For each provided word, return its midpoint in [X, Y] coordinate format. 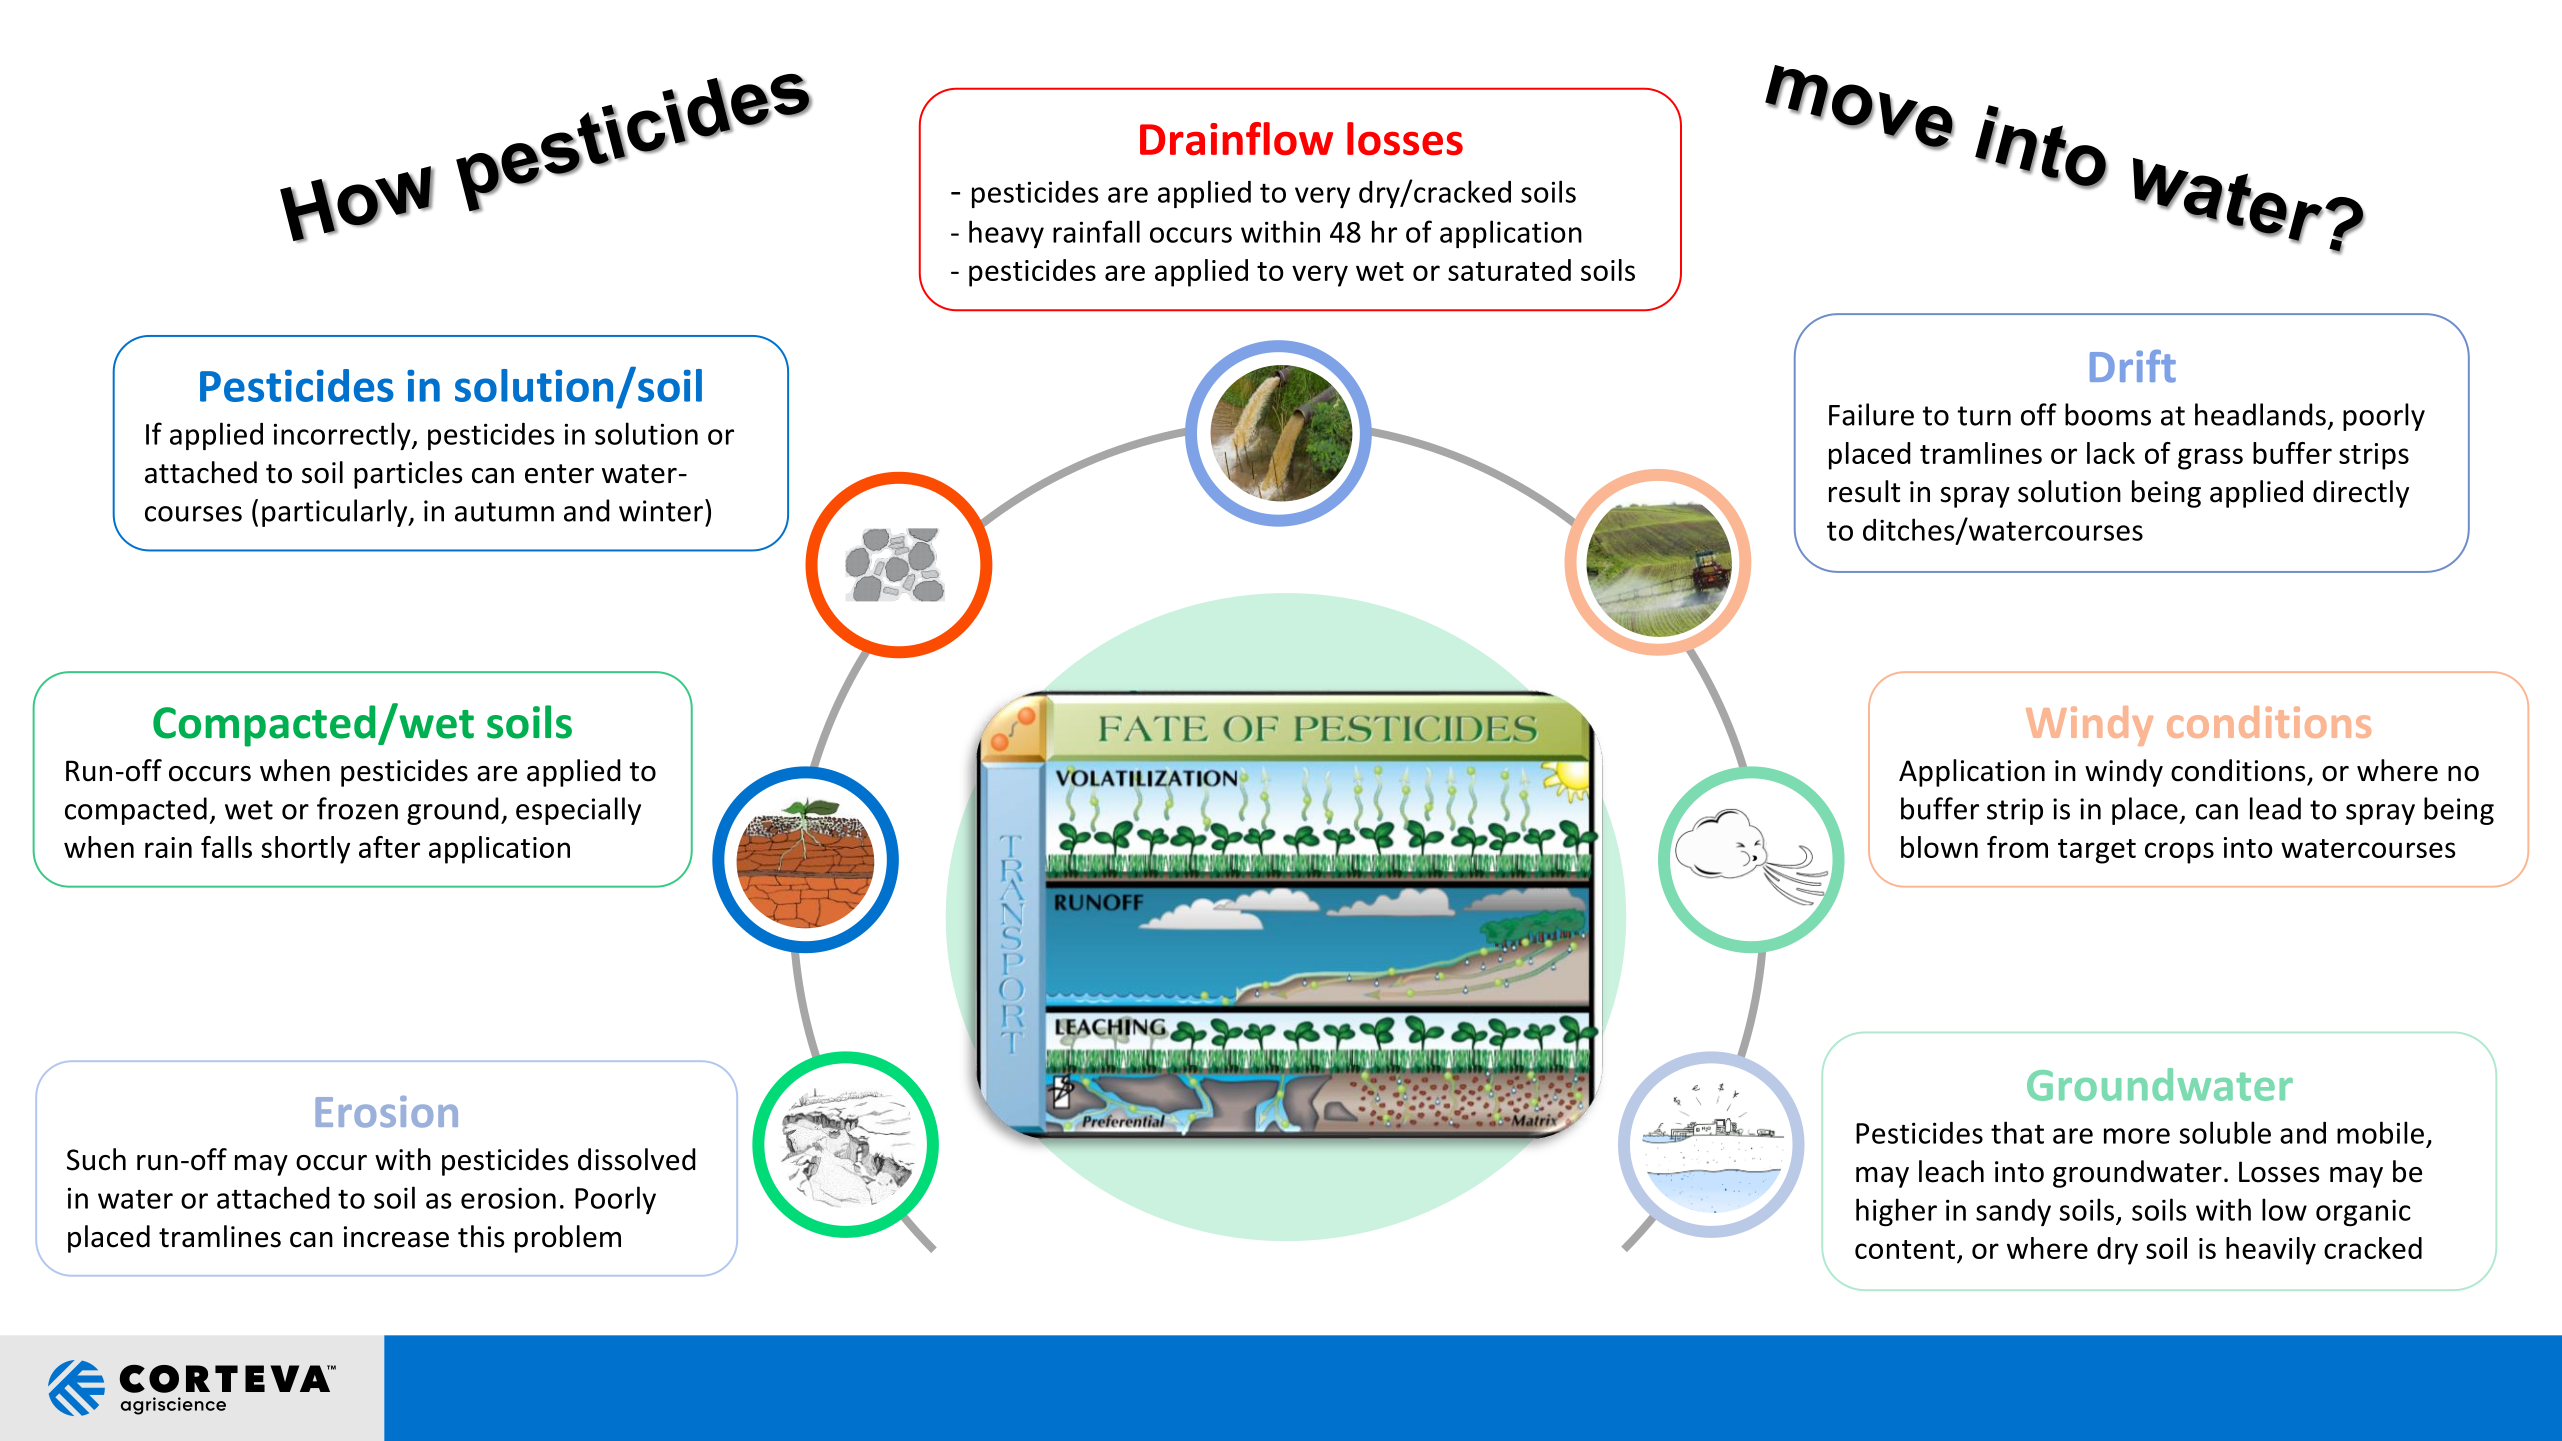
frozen [357, 808]
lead [2275, 808]
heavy [1006, 234]
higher [1896, 1212]
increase [396, 1237]
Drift [2133, 366]
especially [578, 811]
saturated [1509, 270]
